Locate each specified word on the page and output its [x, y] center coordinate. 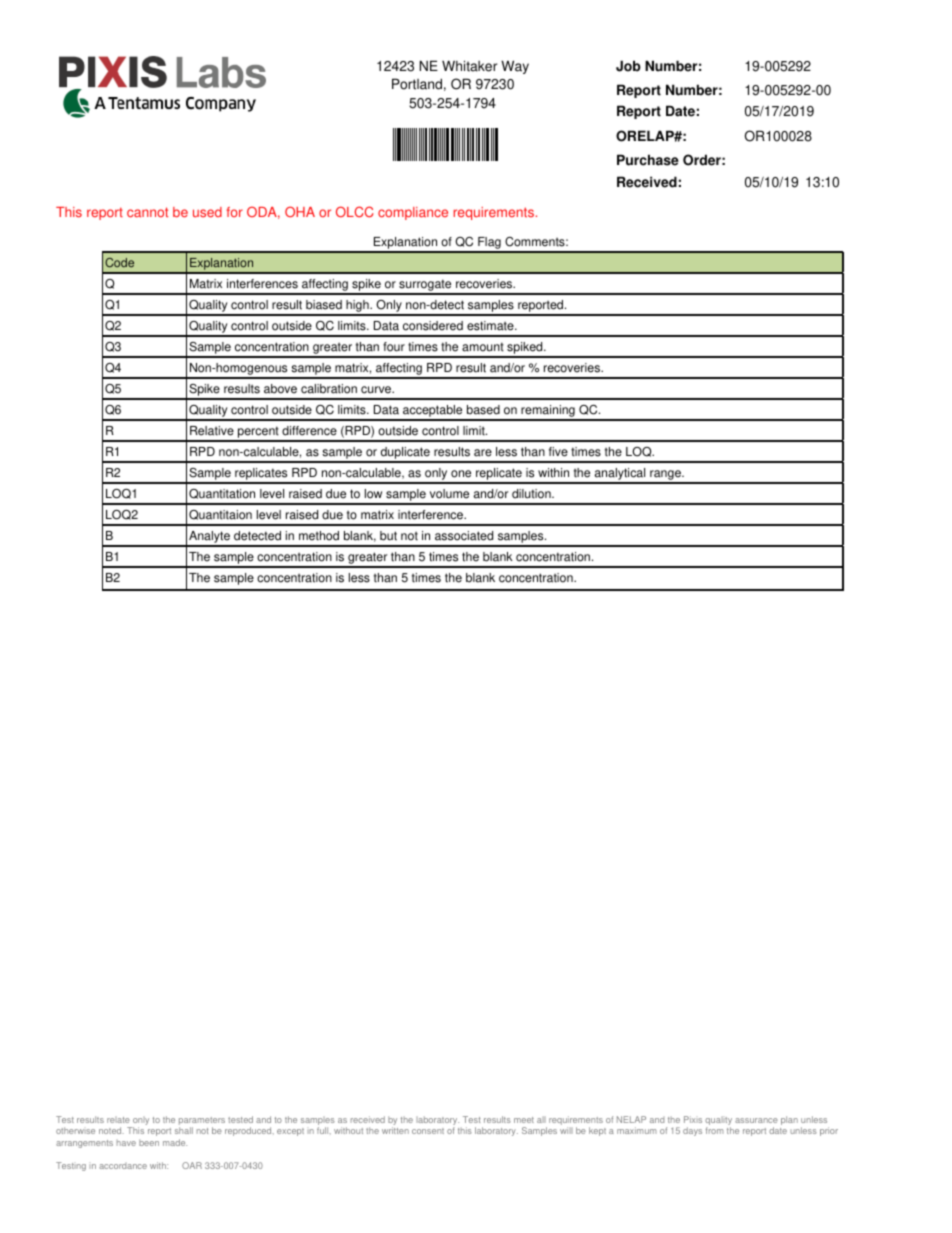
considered [433, 326]
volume [449, 494]
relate [118, 1120]
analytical [620, 475]
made [175, 1142]
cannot [147, 212]
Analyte [209, 538]
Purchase [648, 160]
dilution [532, 494]
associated [464, 536]
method [319, 536]
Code [119, 262]
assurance [756, 1120]
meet [524, 1120]
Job [628, 66]
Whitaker [469, 66]
